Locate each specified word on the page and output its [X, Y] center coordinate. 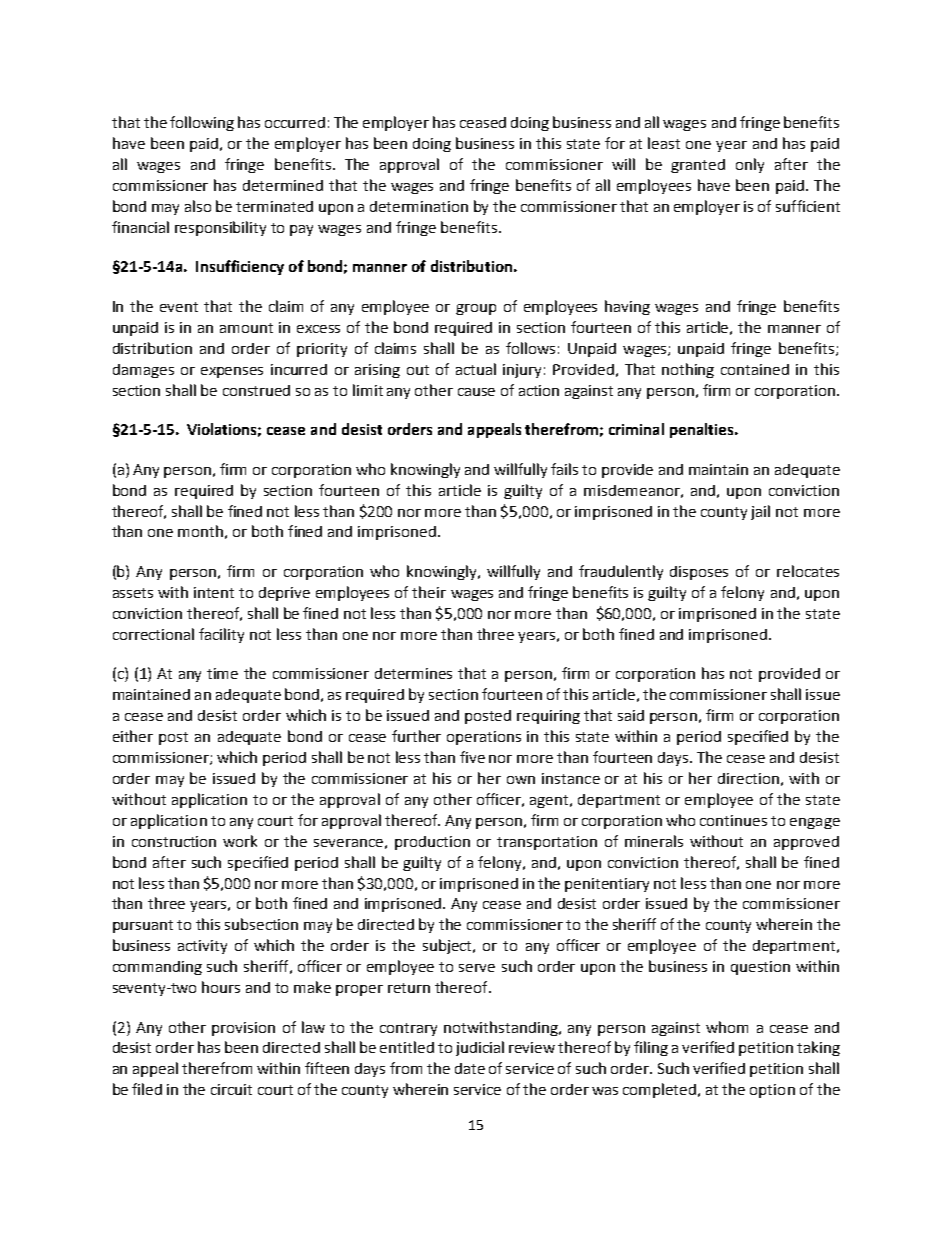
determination [419, 206]
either [133, 736]
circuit [231, 1089]
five [472, 757]
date [470, 1068]
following [202, 123]
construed [256, 390]
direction [748, 778]
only [750, 165]
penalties [703, 430]
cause [476, 392]
